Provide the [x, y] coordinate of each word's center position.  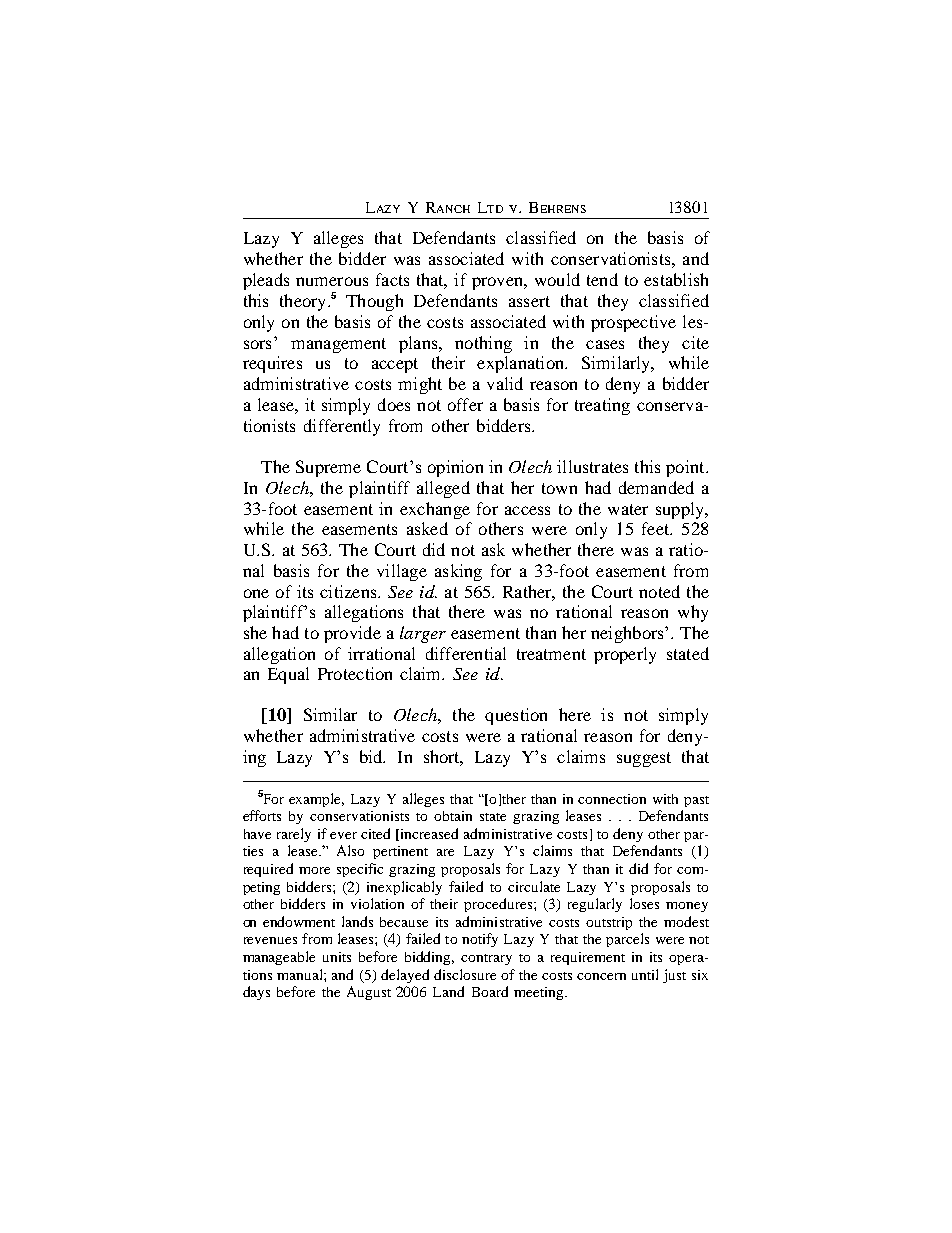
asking [458, 572]
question [516, 716]
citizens [349, 591]
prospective [633, 323]
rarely [294, 835]
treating [602, 406]
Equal [288, 675]
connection [612, 799]
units [337, 957]
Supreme [328, 468]
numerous [332, 281]
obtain [453, 816]
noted [659, 591]
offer [465, 404]
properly [625, 655]
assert [529, 301]
